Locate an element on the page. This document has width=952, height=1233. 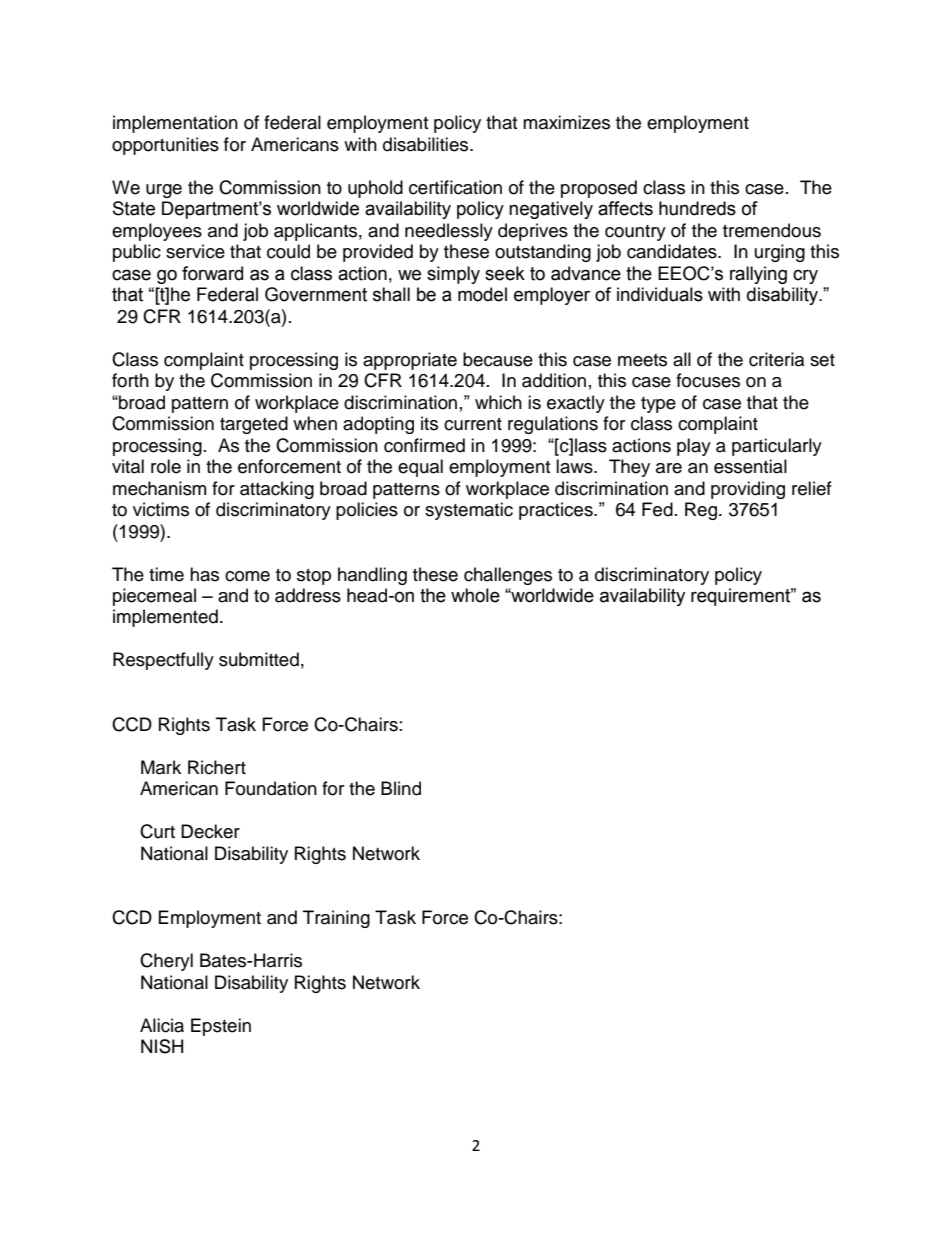
Mark is located at coordinates (161, 767).
